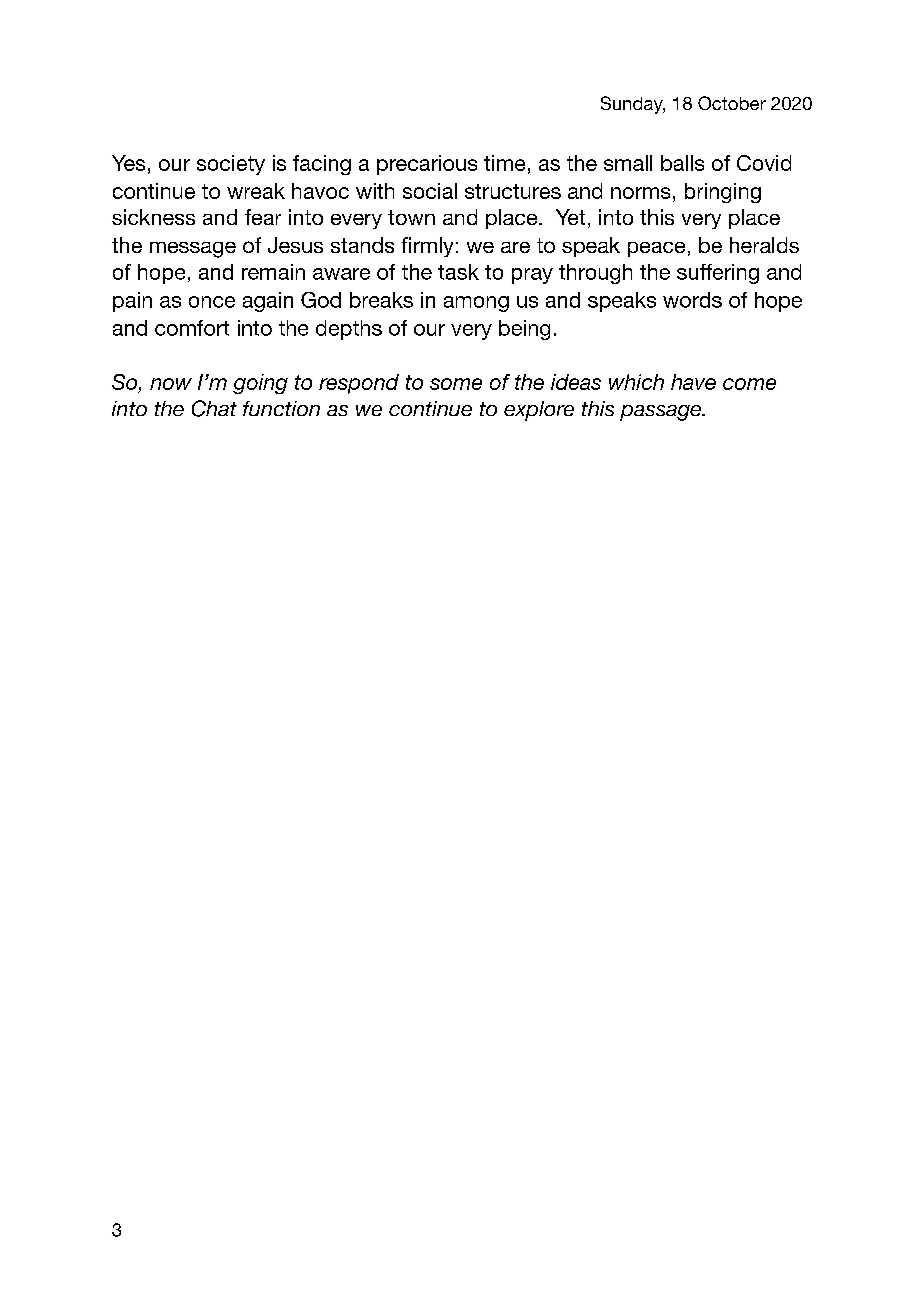 This document has height=1308, width=924. Describe the element at coordinates (504, 163) in the document. I see `time` at that location.
